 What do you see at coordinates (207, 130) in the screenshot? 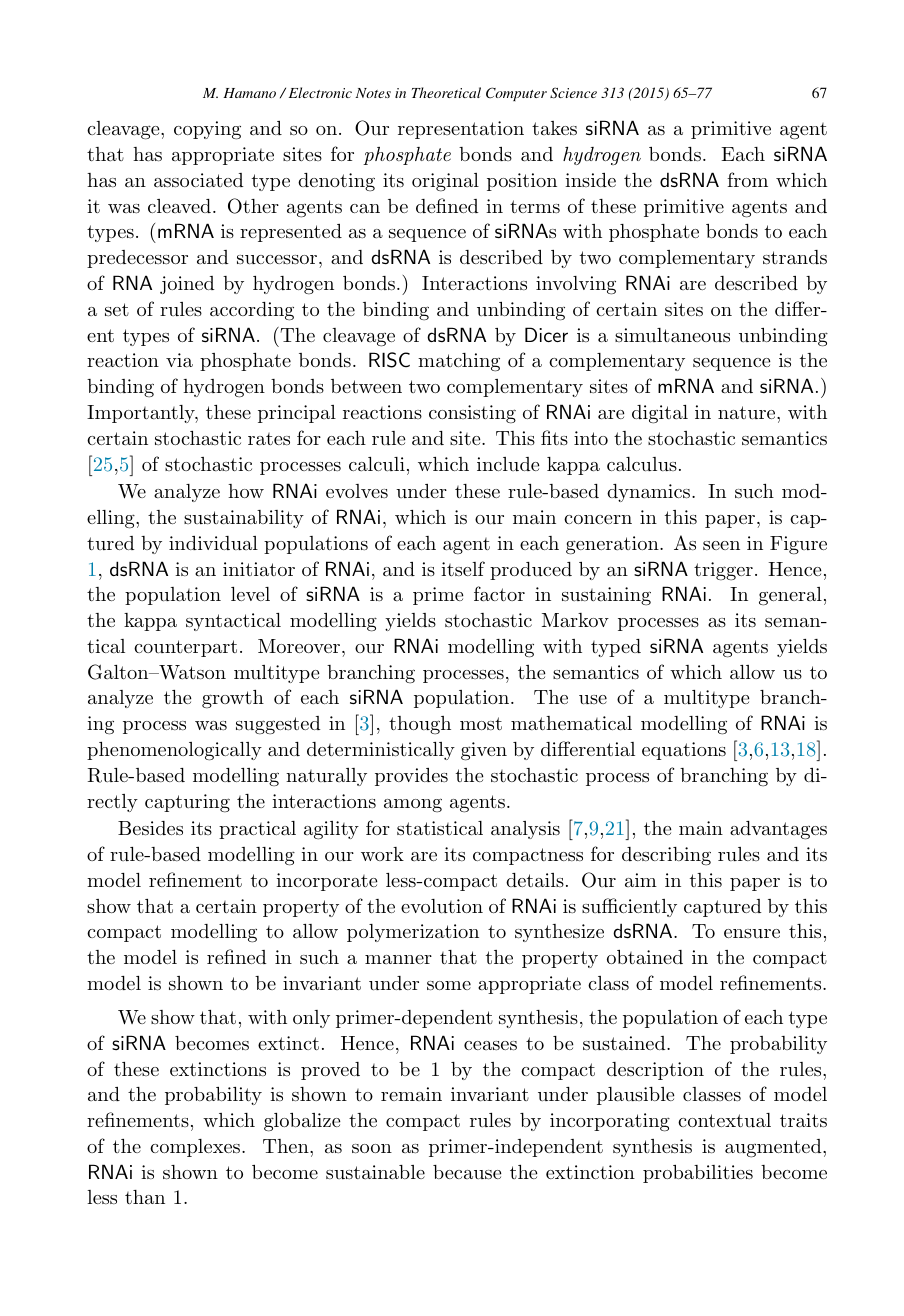
I see `copying` at bounding box center [207, 130].
